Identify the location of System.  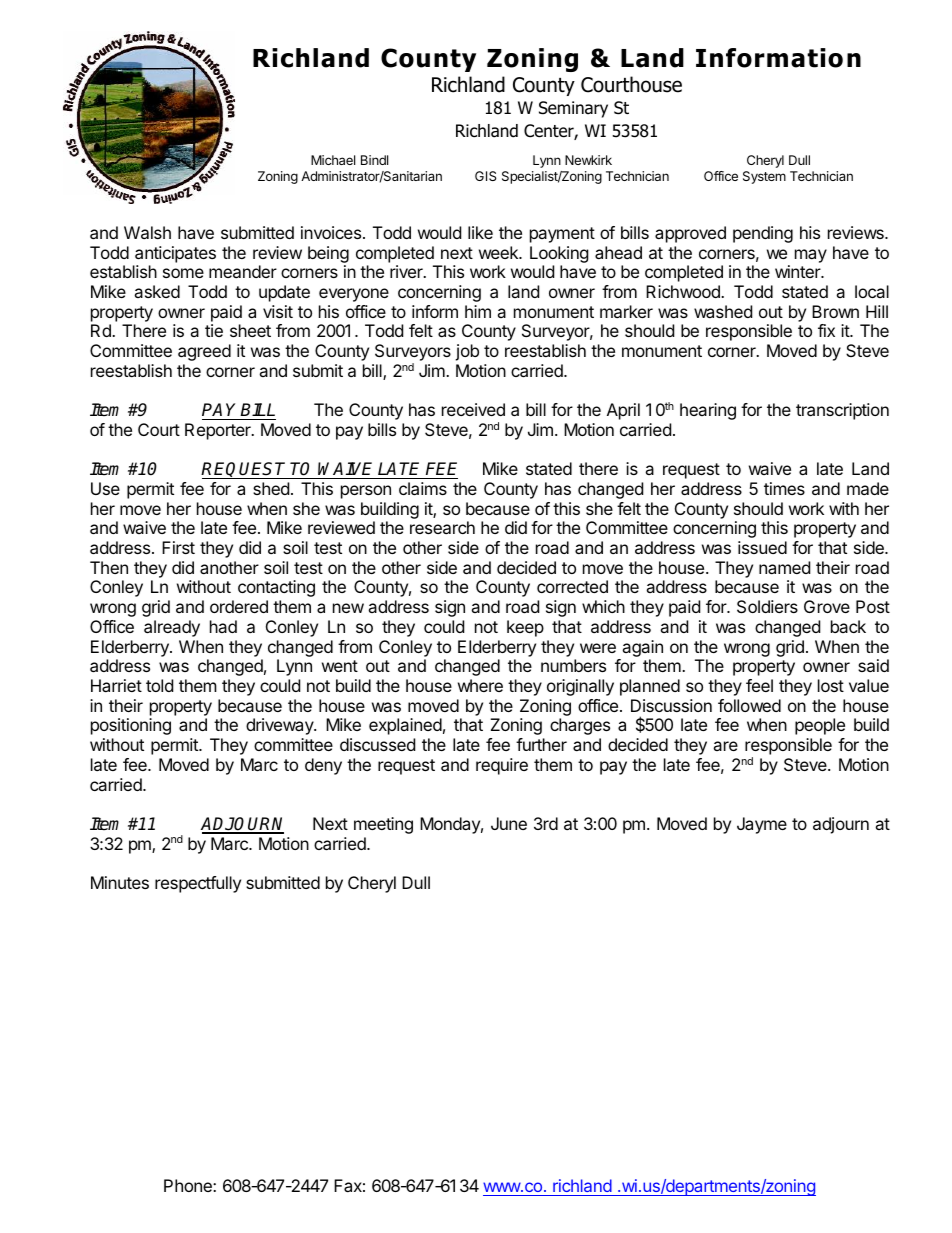
(764, 177).
